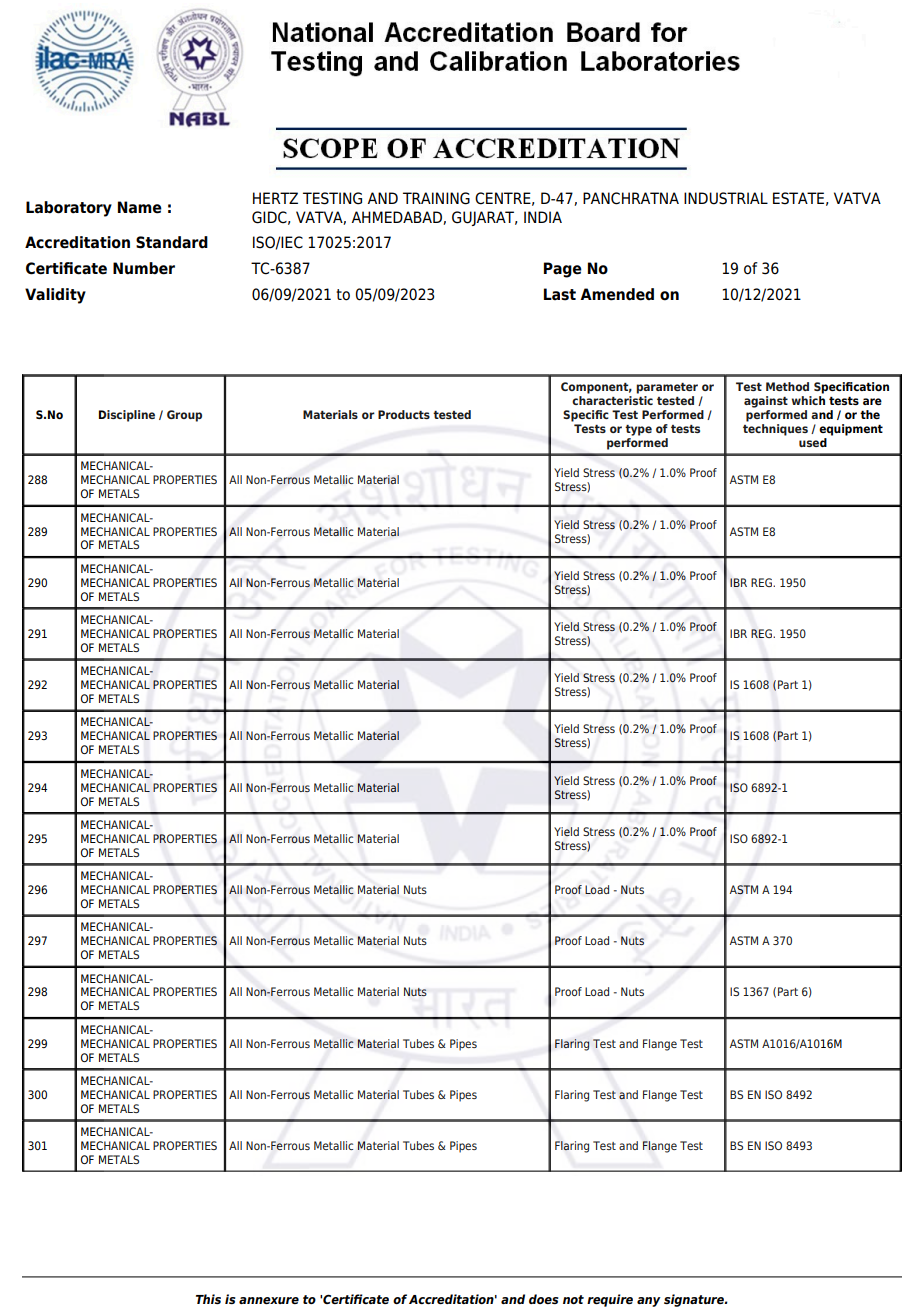 This document has height=1308, width=924. I want to click on Group, so click(184, 416).
